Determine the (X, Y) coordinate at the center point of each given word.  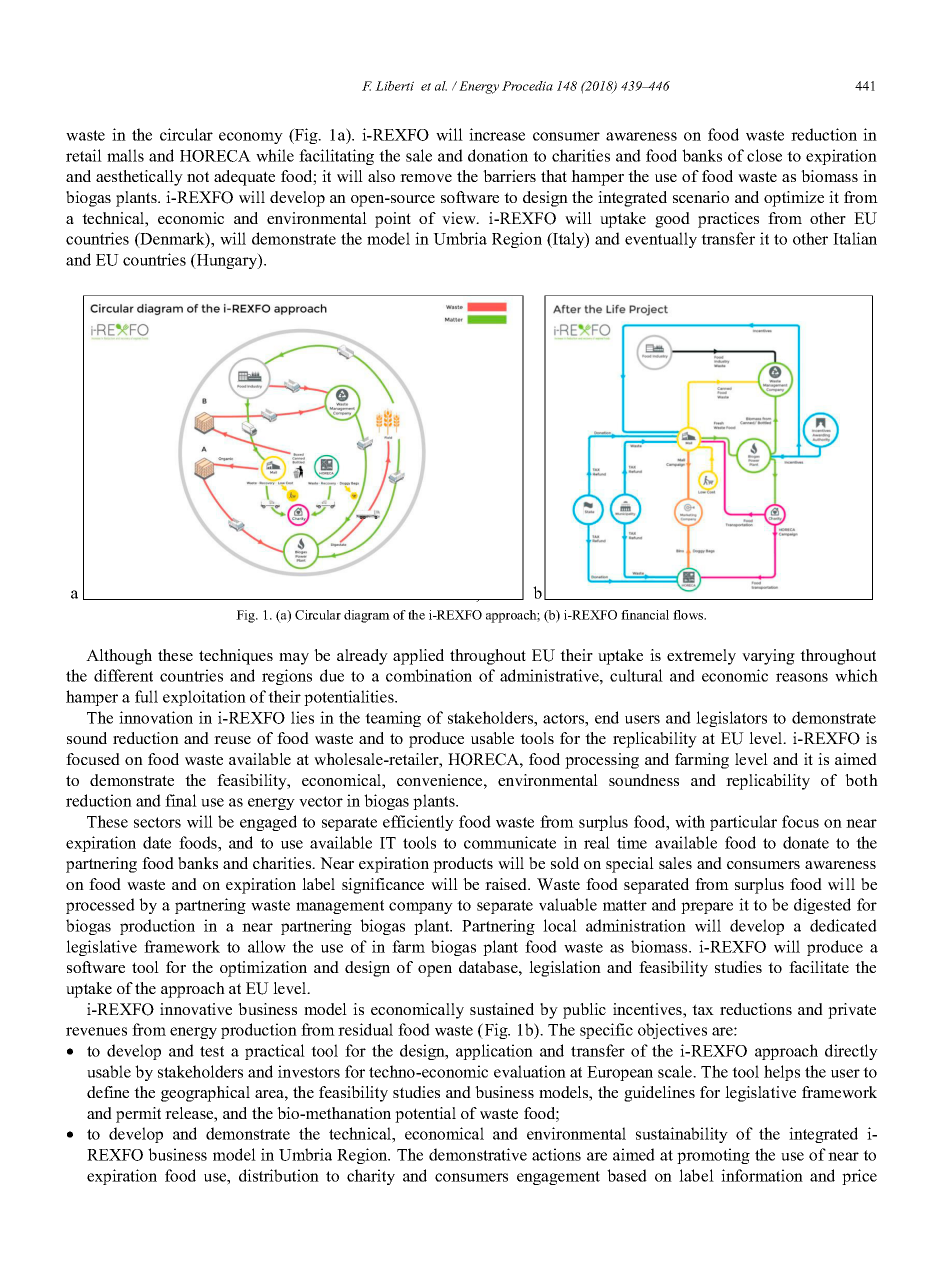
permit (138, 1115)
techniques (236, 657)
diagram (367, 616)
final (181, 800)
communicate (510, 842)
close (764, 155)
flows (689, 615)
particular (743, 823)
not (198, 176)
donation (498, 155)
